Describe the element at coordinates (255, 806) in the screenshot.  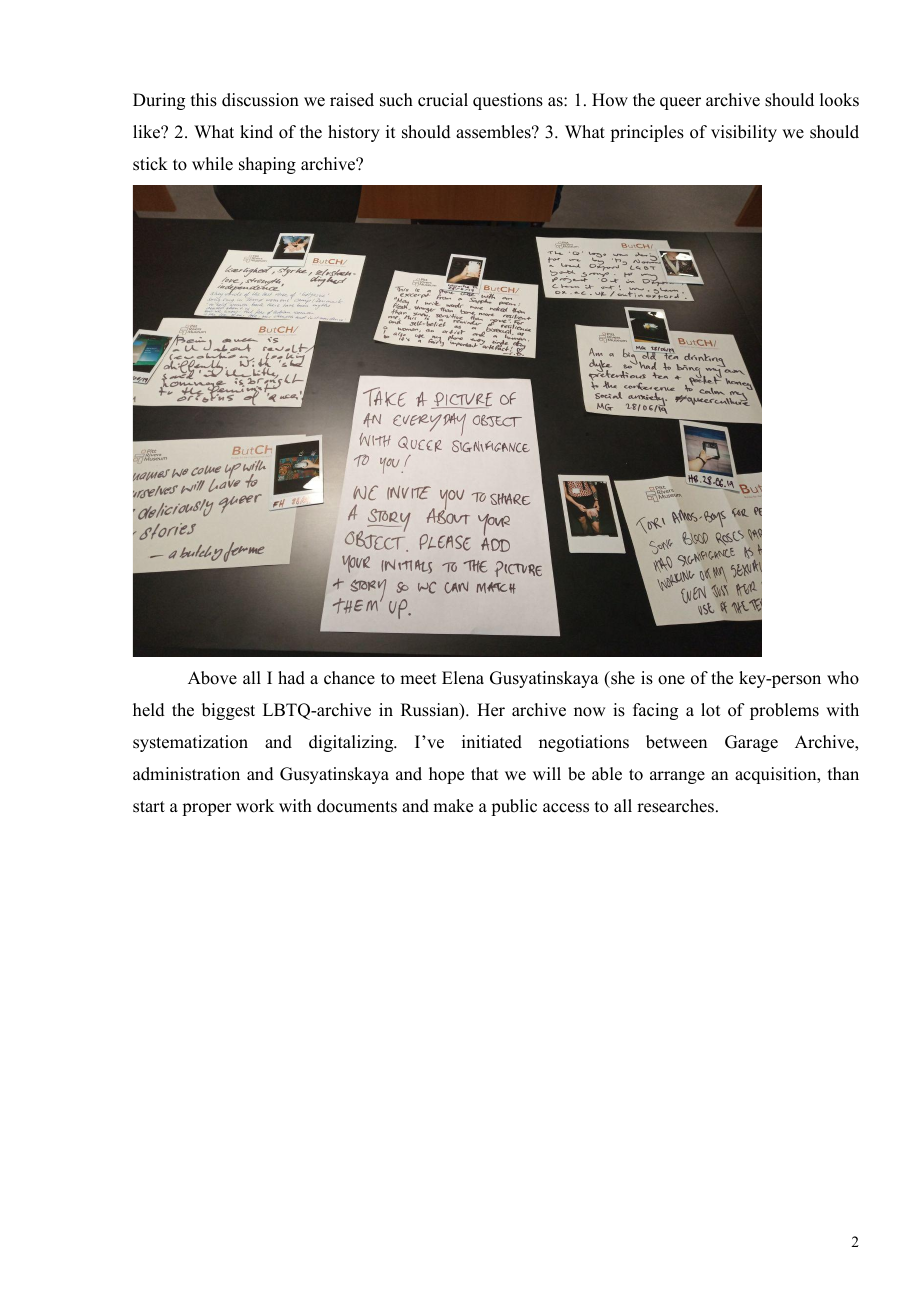
I see `work` at that location.
